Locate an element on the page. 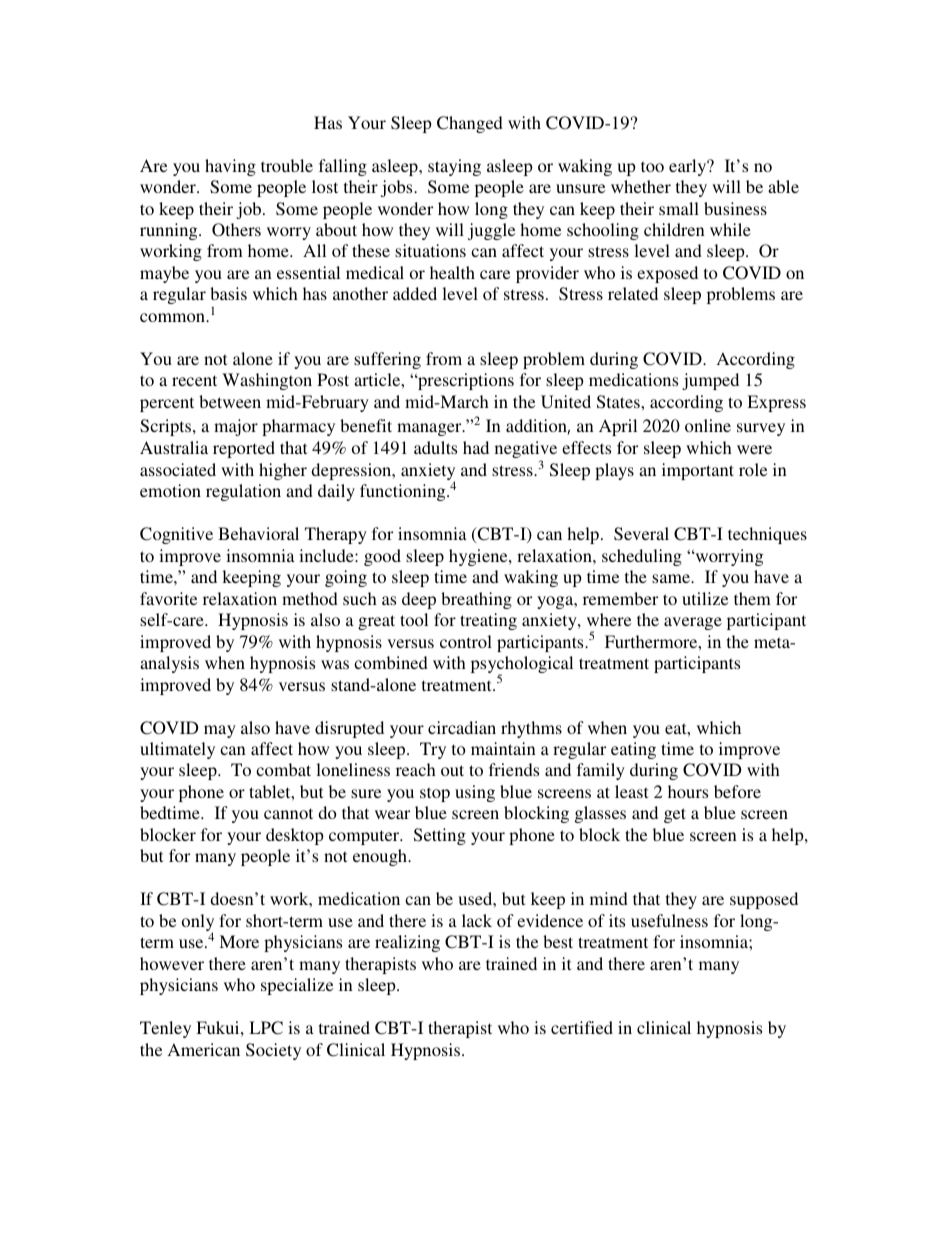  LPC is located at coordinates (266, 1028).
